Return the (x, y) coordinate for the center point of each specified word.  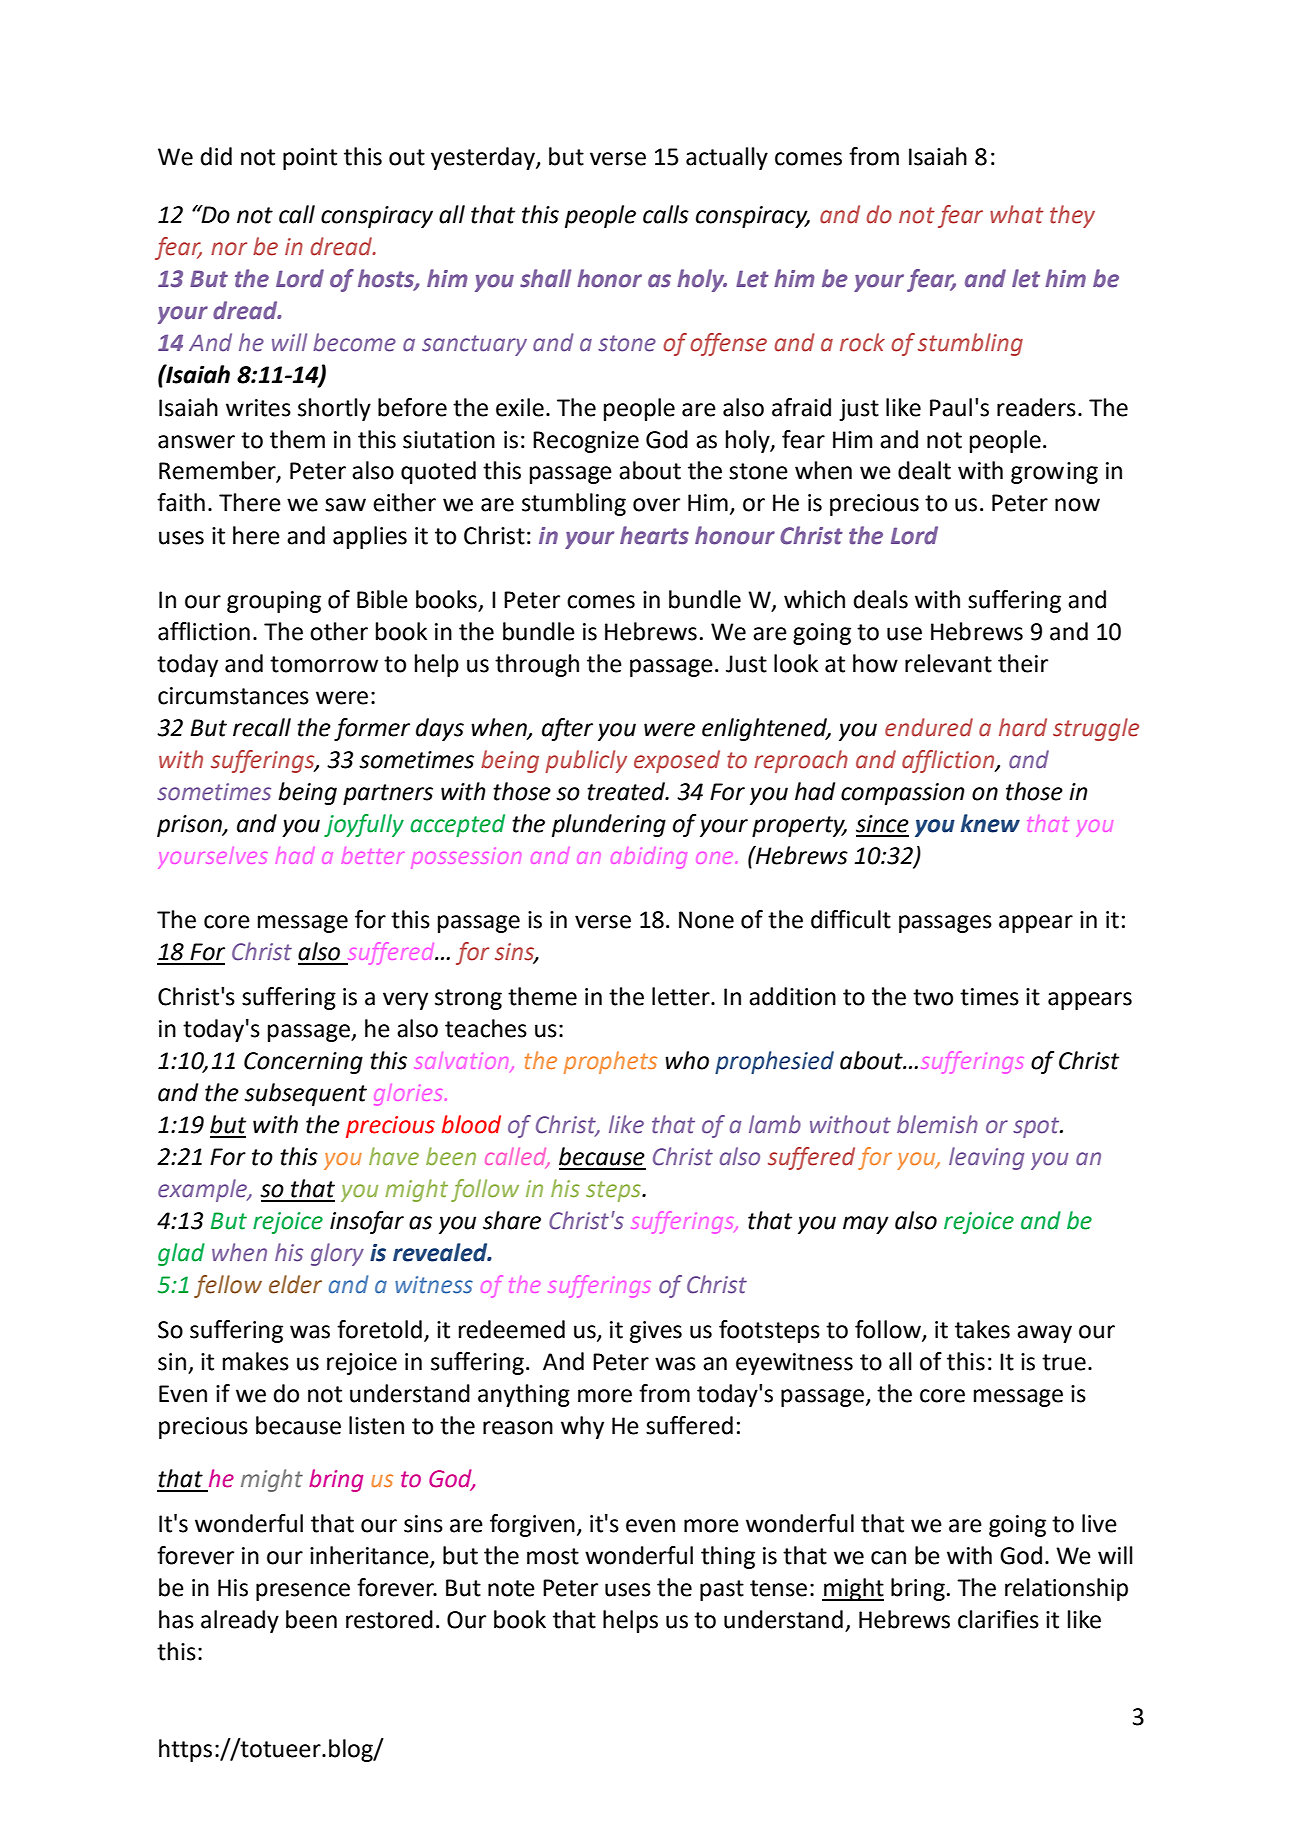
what (1017, 214)
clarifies (998, 1619)
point (310, 159)
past (722, 1590)
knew (990, 823)
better (373, 855)
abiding (649, 857)
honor (609, 278)
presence (303, 1592)
